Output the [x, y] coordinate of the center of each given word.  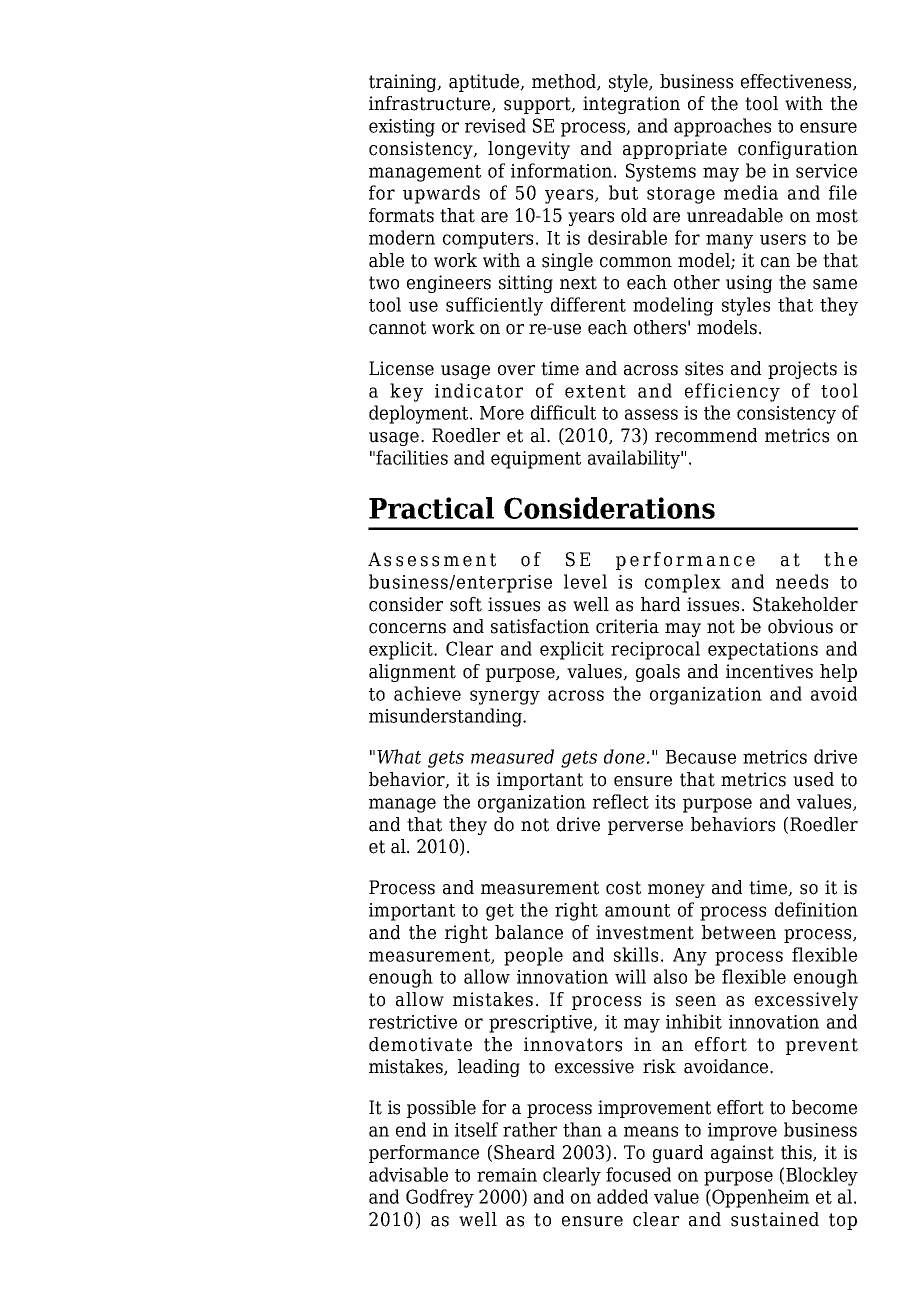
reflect [621, 801]
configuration [798, 150]
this [797, 1153]
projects [802, 370]
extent [595, 391]
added [622, 1196]
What [399, 756]
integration [631, 105]
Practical [431, 508]
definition [816, 909]
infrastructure [431, 104]
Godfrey [440, 1198]
